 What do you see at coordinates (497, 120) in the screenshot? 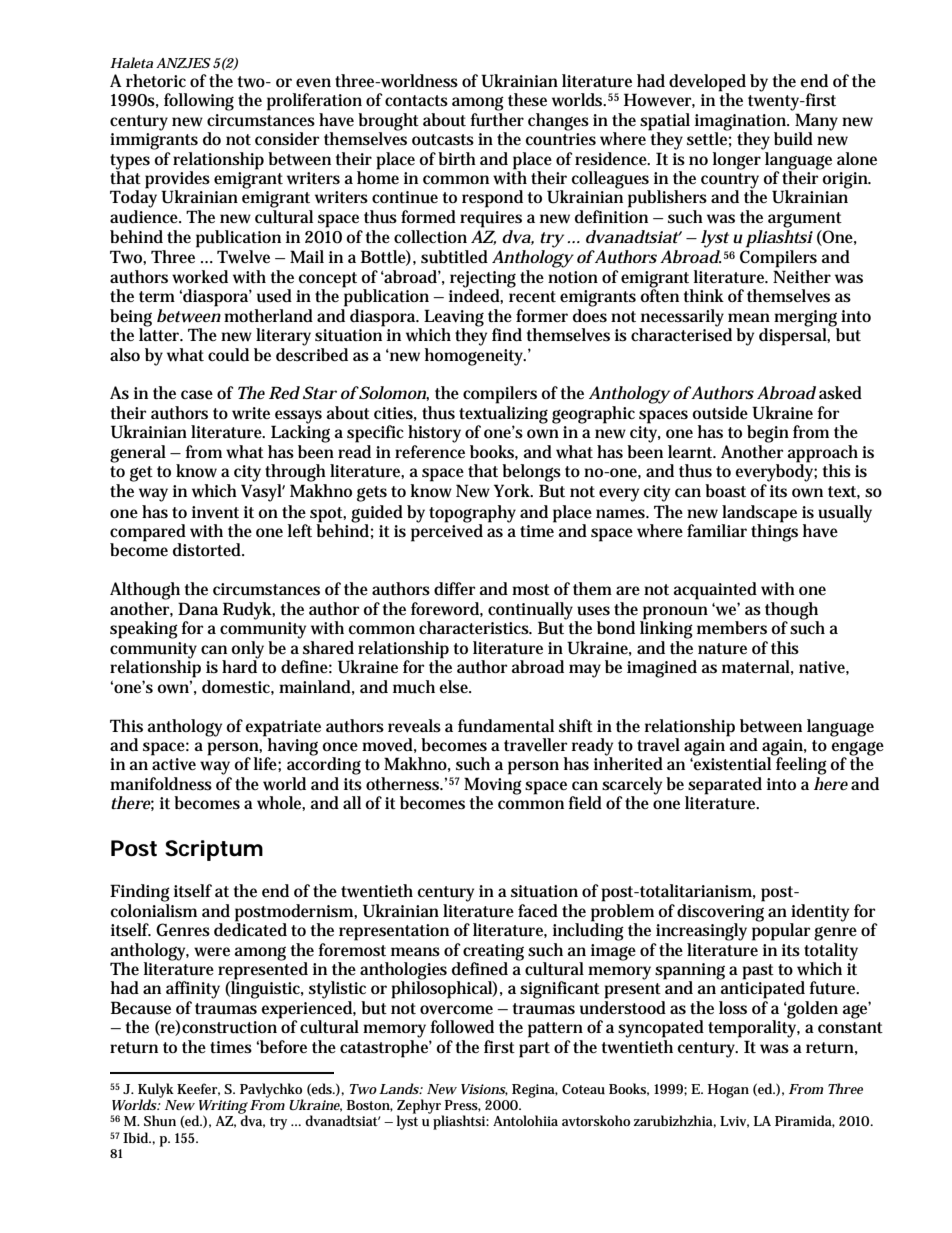
I see `further` at bounding box center [497, 120].
